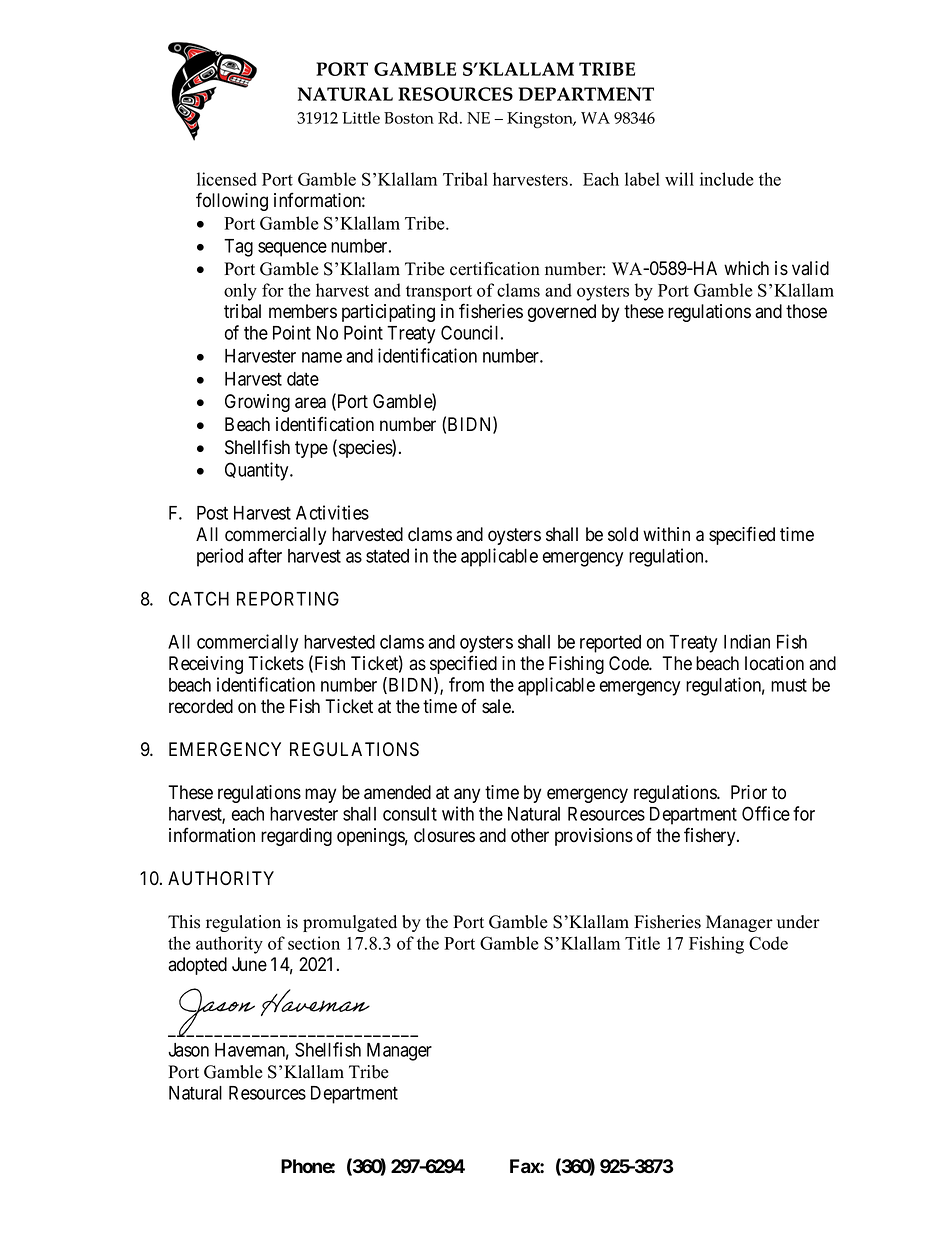  Describe the element at coordinates (265, 555) in the screenshot. I see `after` at that location.
